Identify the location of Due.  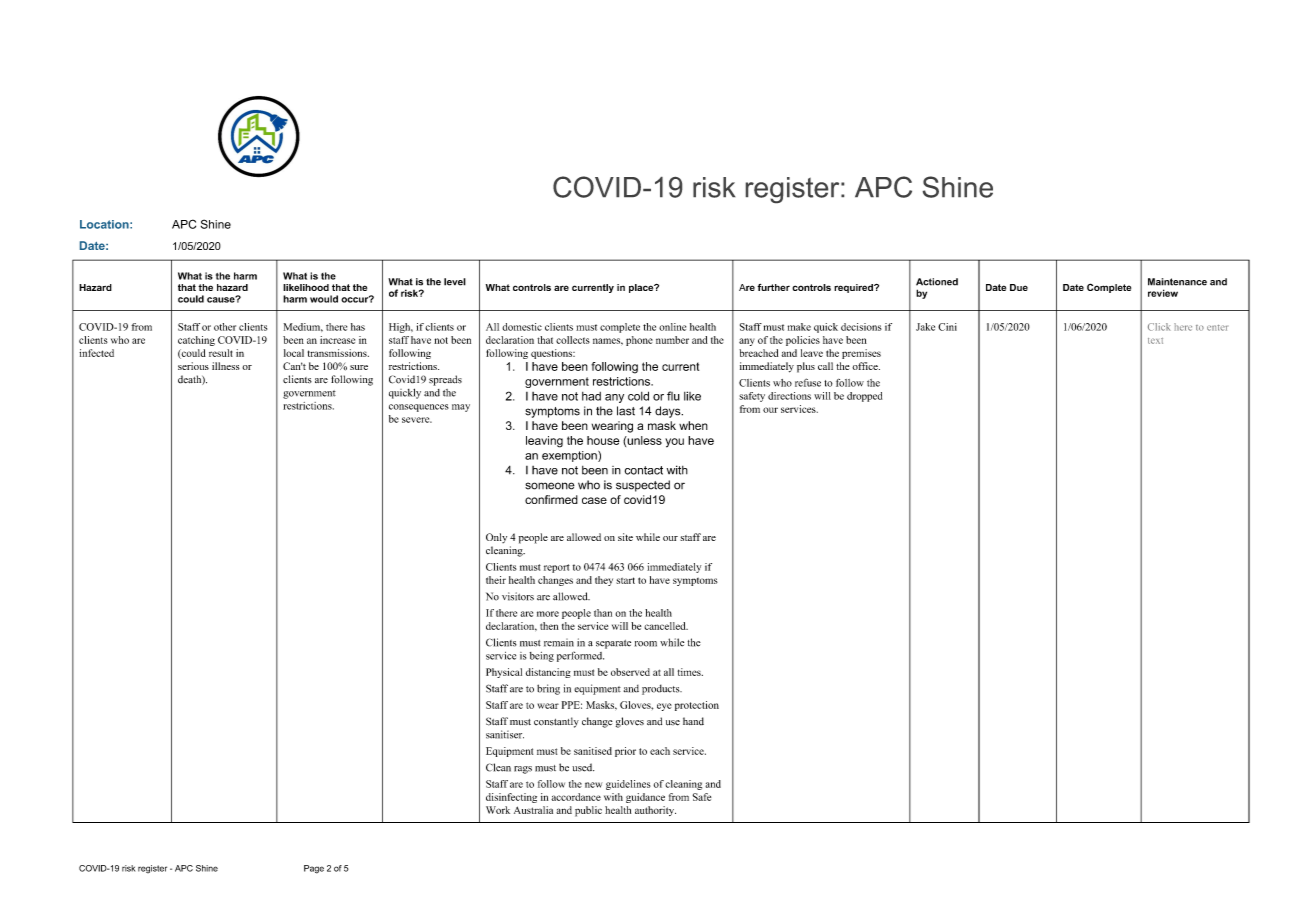
(1019, 287).
